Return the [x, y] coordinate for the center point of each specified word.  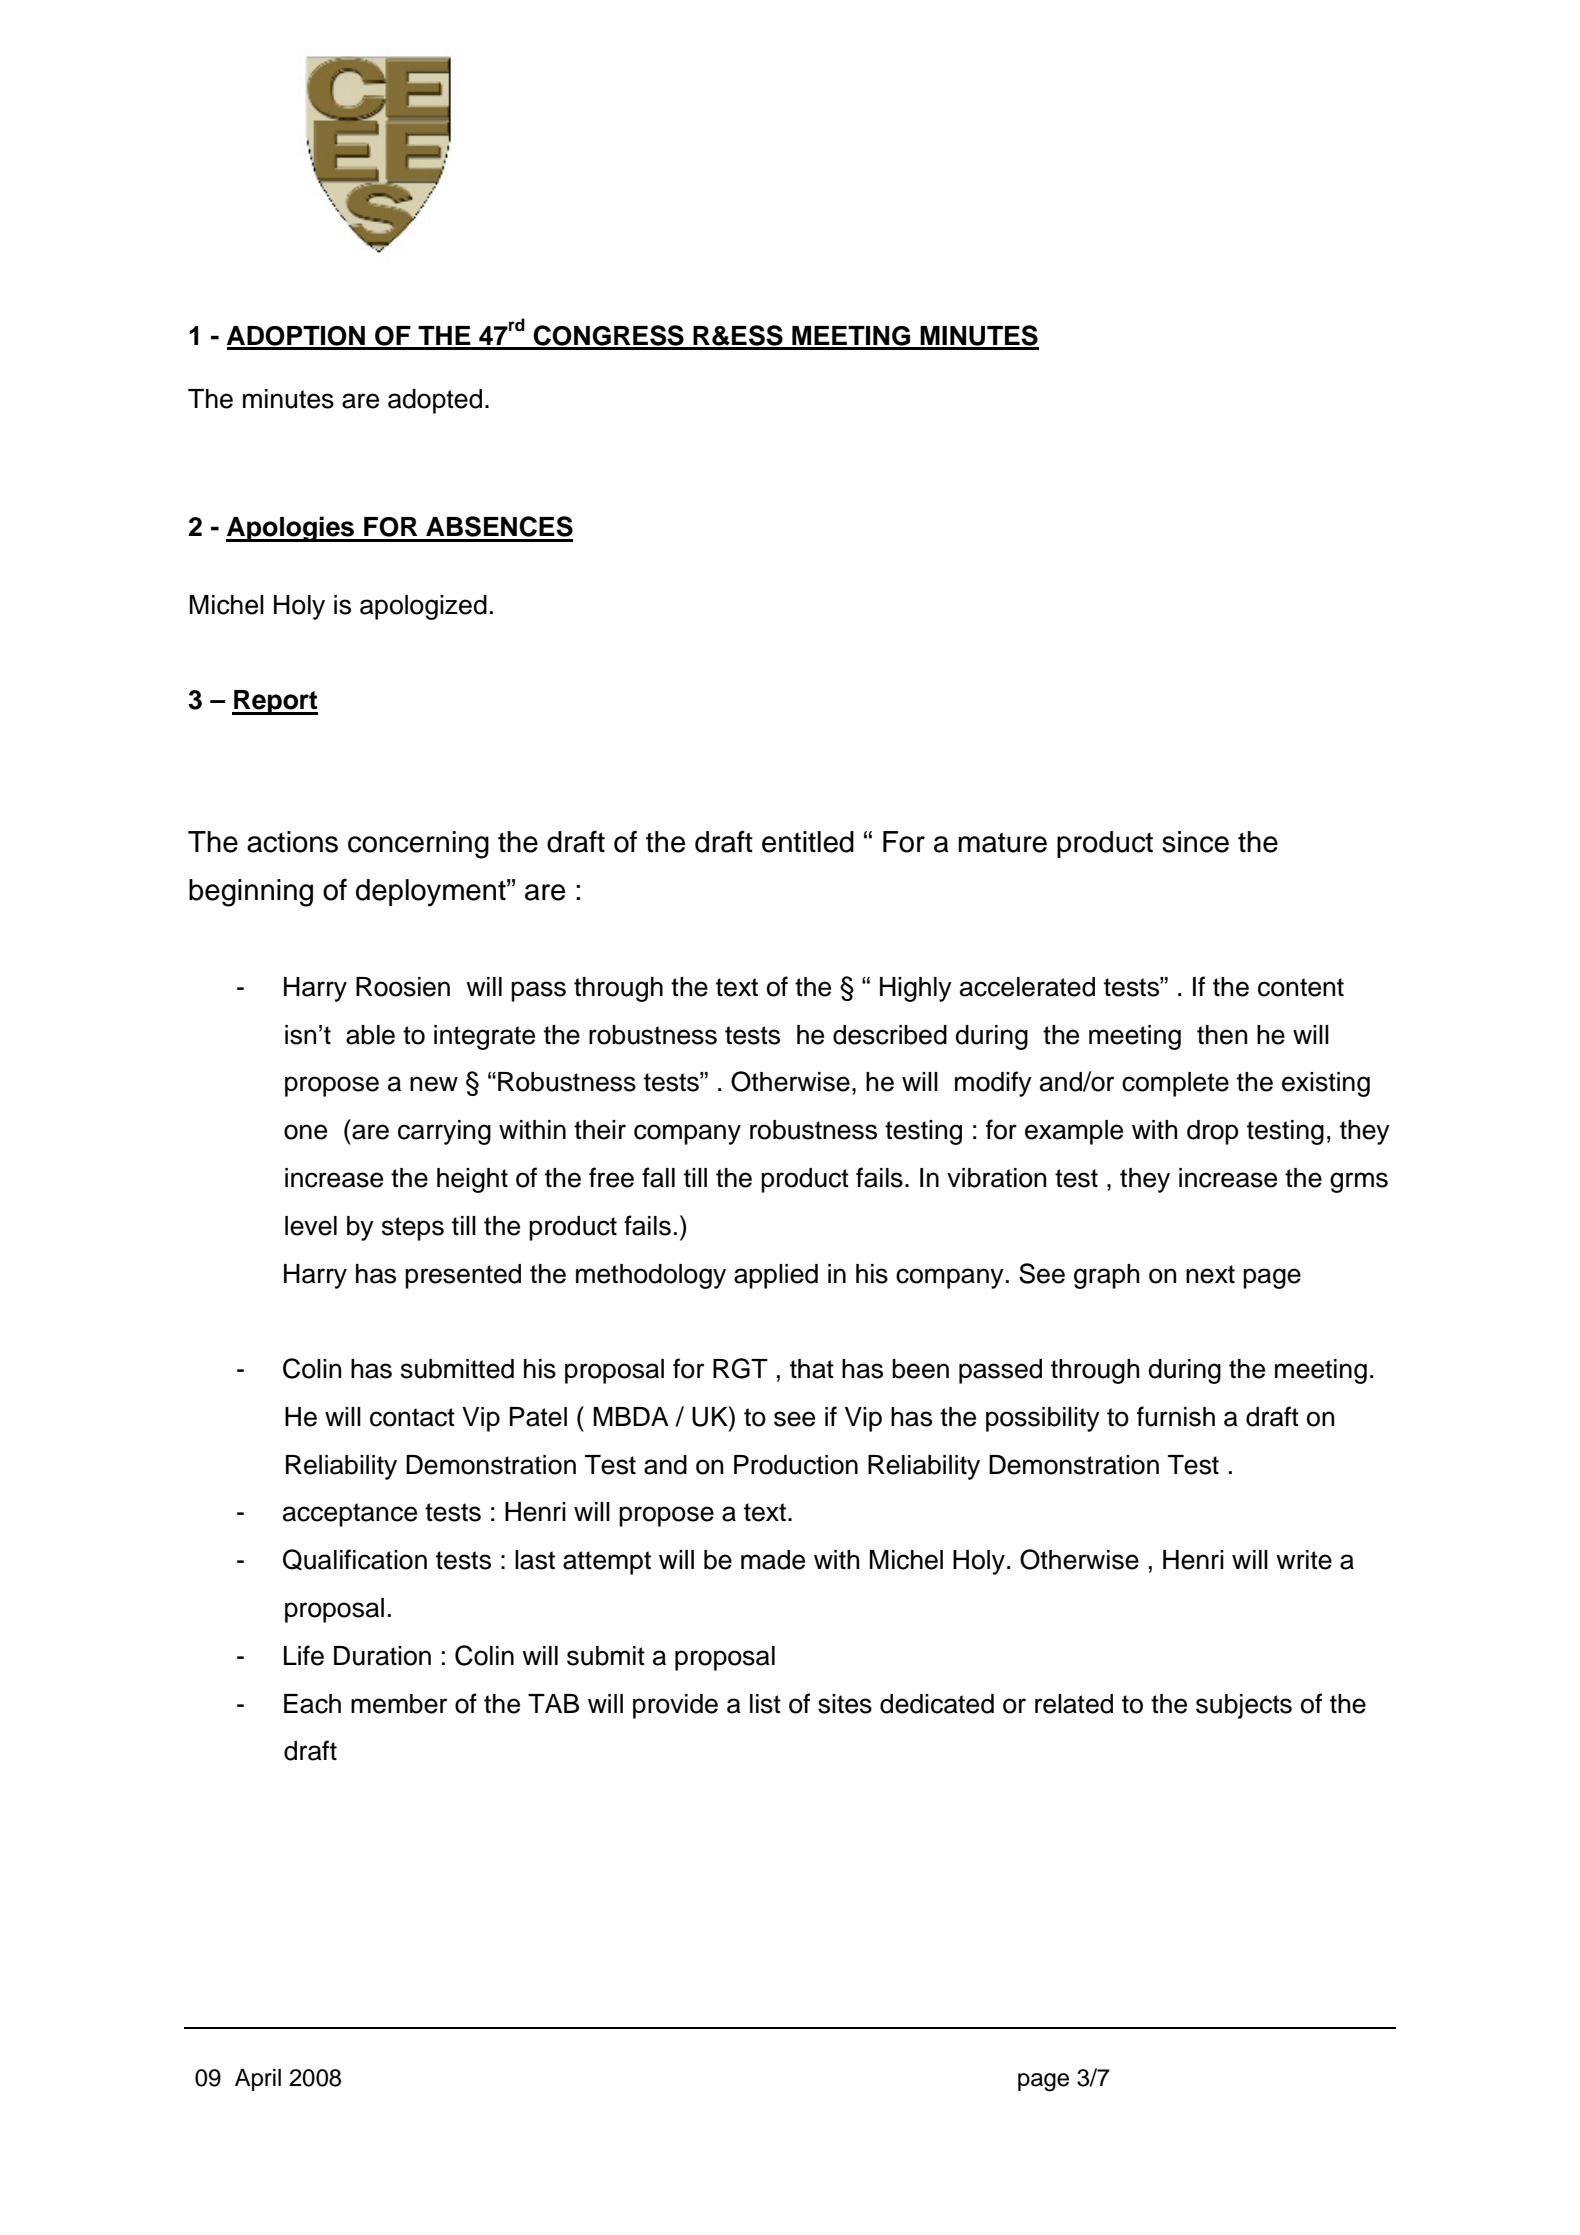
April [258, 2080]
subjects [1244, 1706]
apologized [423, 607]
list [765, 1704]
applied [776, 1276]
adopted [435, 401]
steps [413, 1229]
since [1195, 842]
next [1210, 1274]
